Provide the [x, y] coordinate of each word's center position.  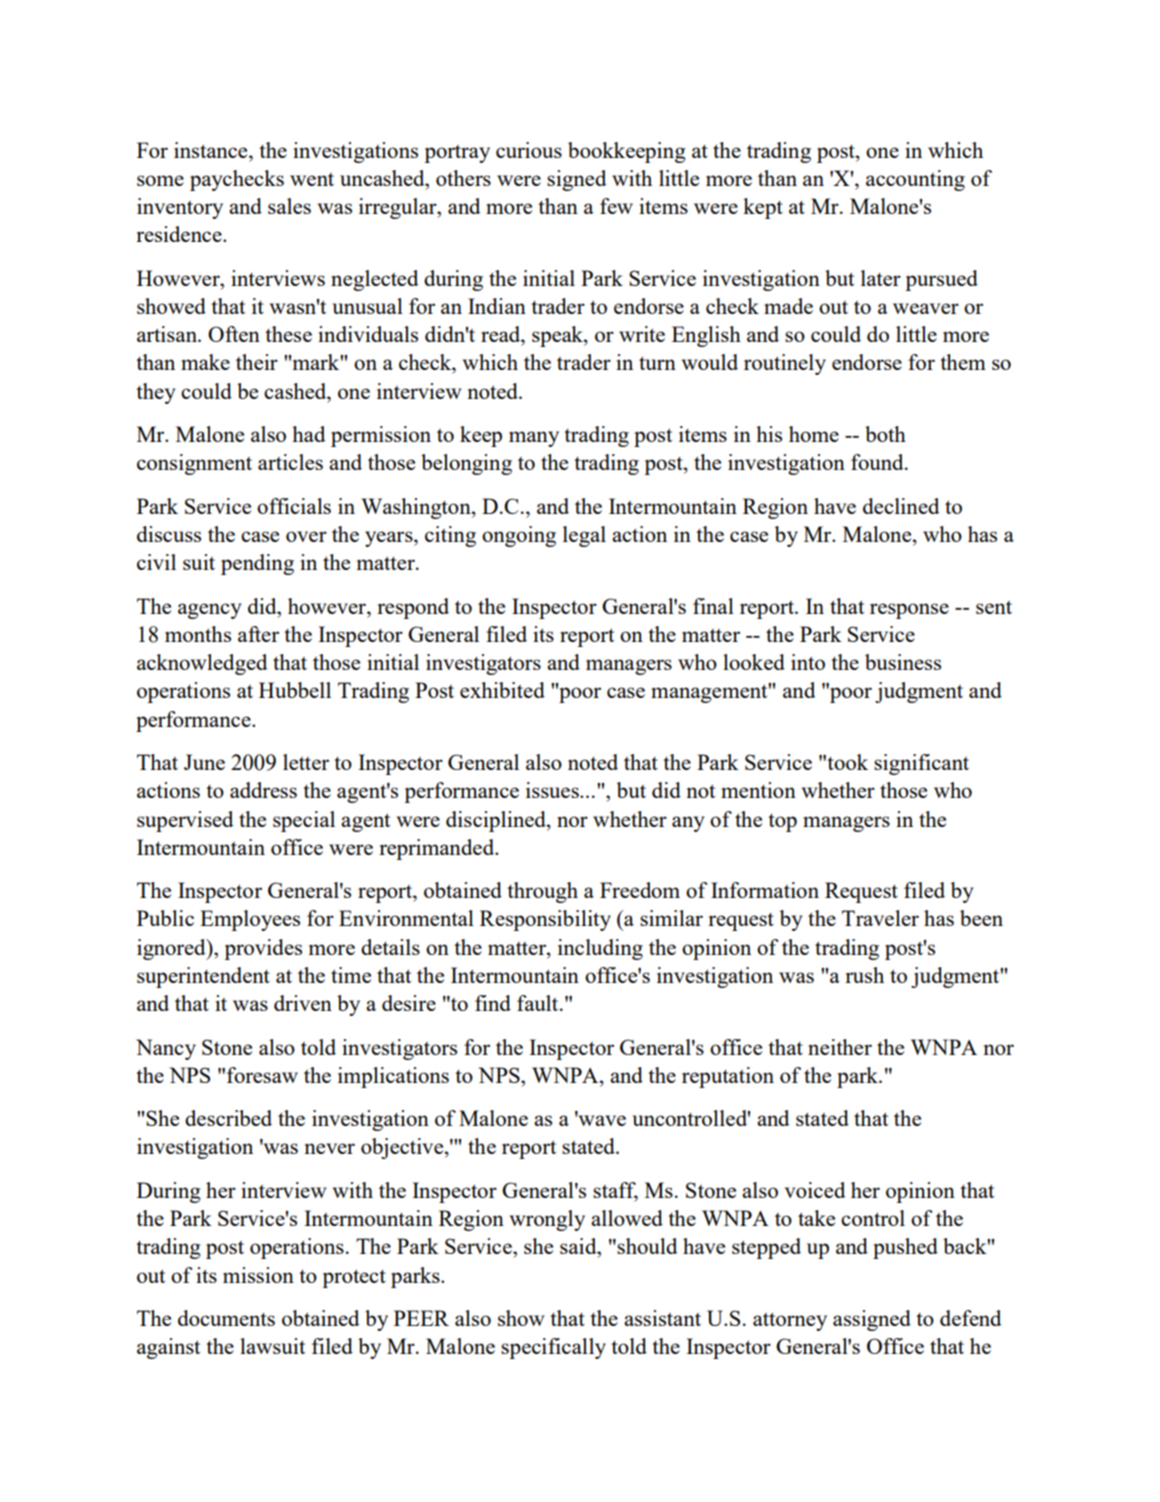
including [600, 949]
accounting [915, 180]
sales [289, 206]
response [909, 611]
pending [257, 564]
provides [263, 949]
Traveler [880, 918]
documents [226, 1318]
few [616, 206]
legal [584, 536]
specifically [553, 1348]
